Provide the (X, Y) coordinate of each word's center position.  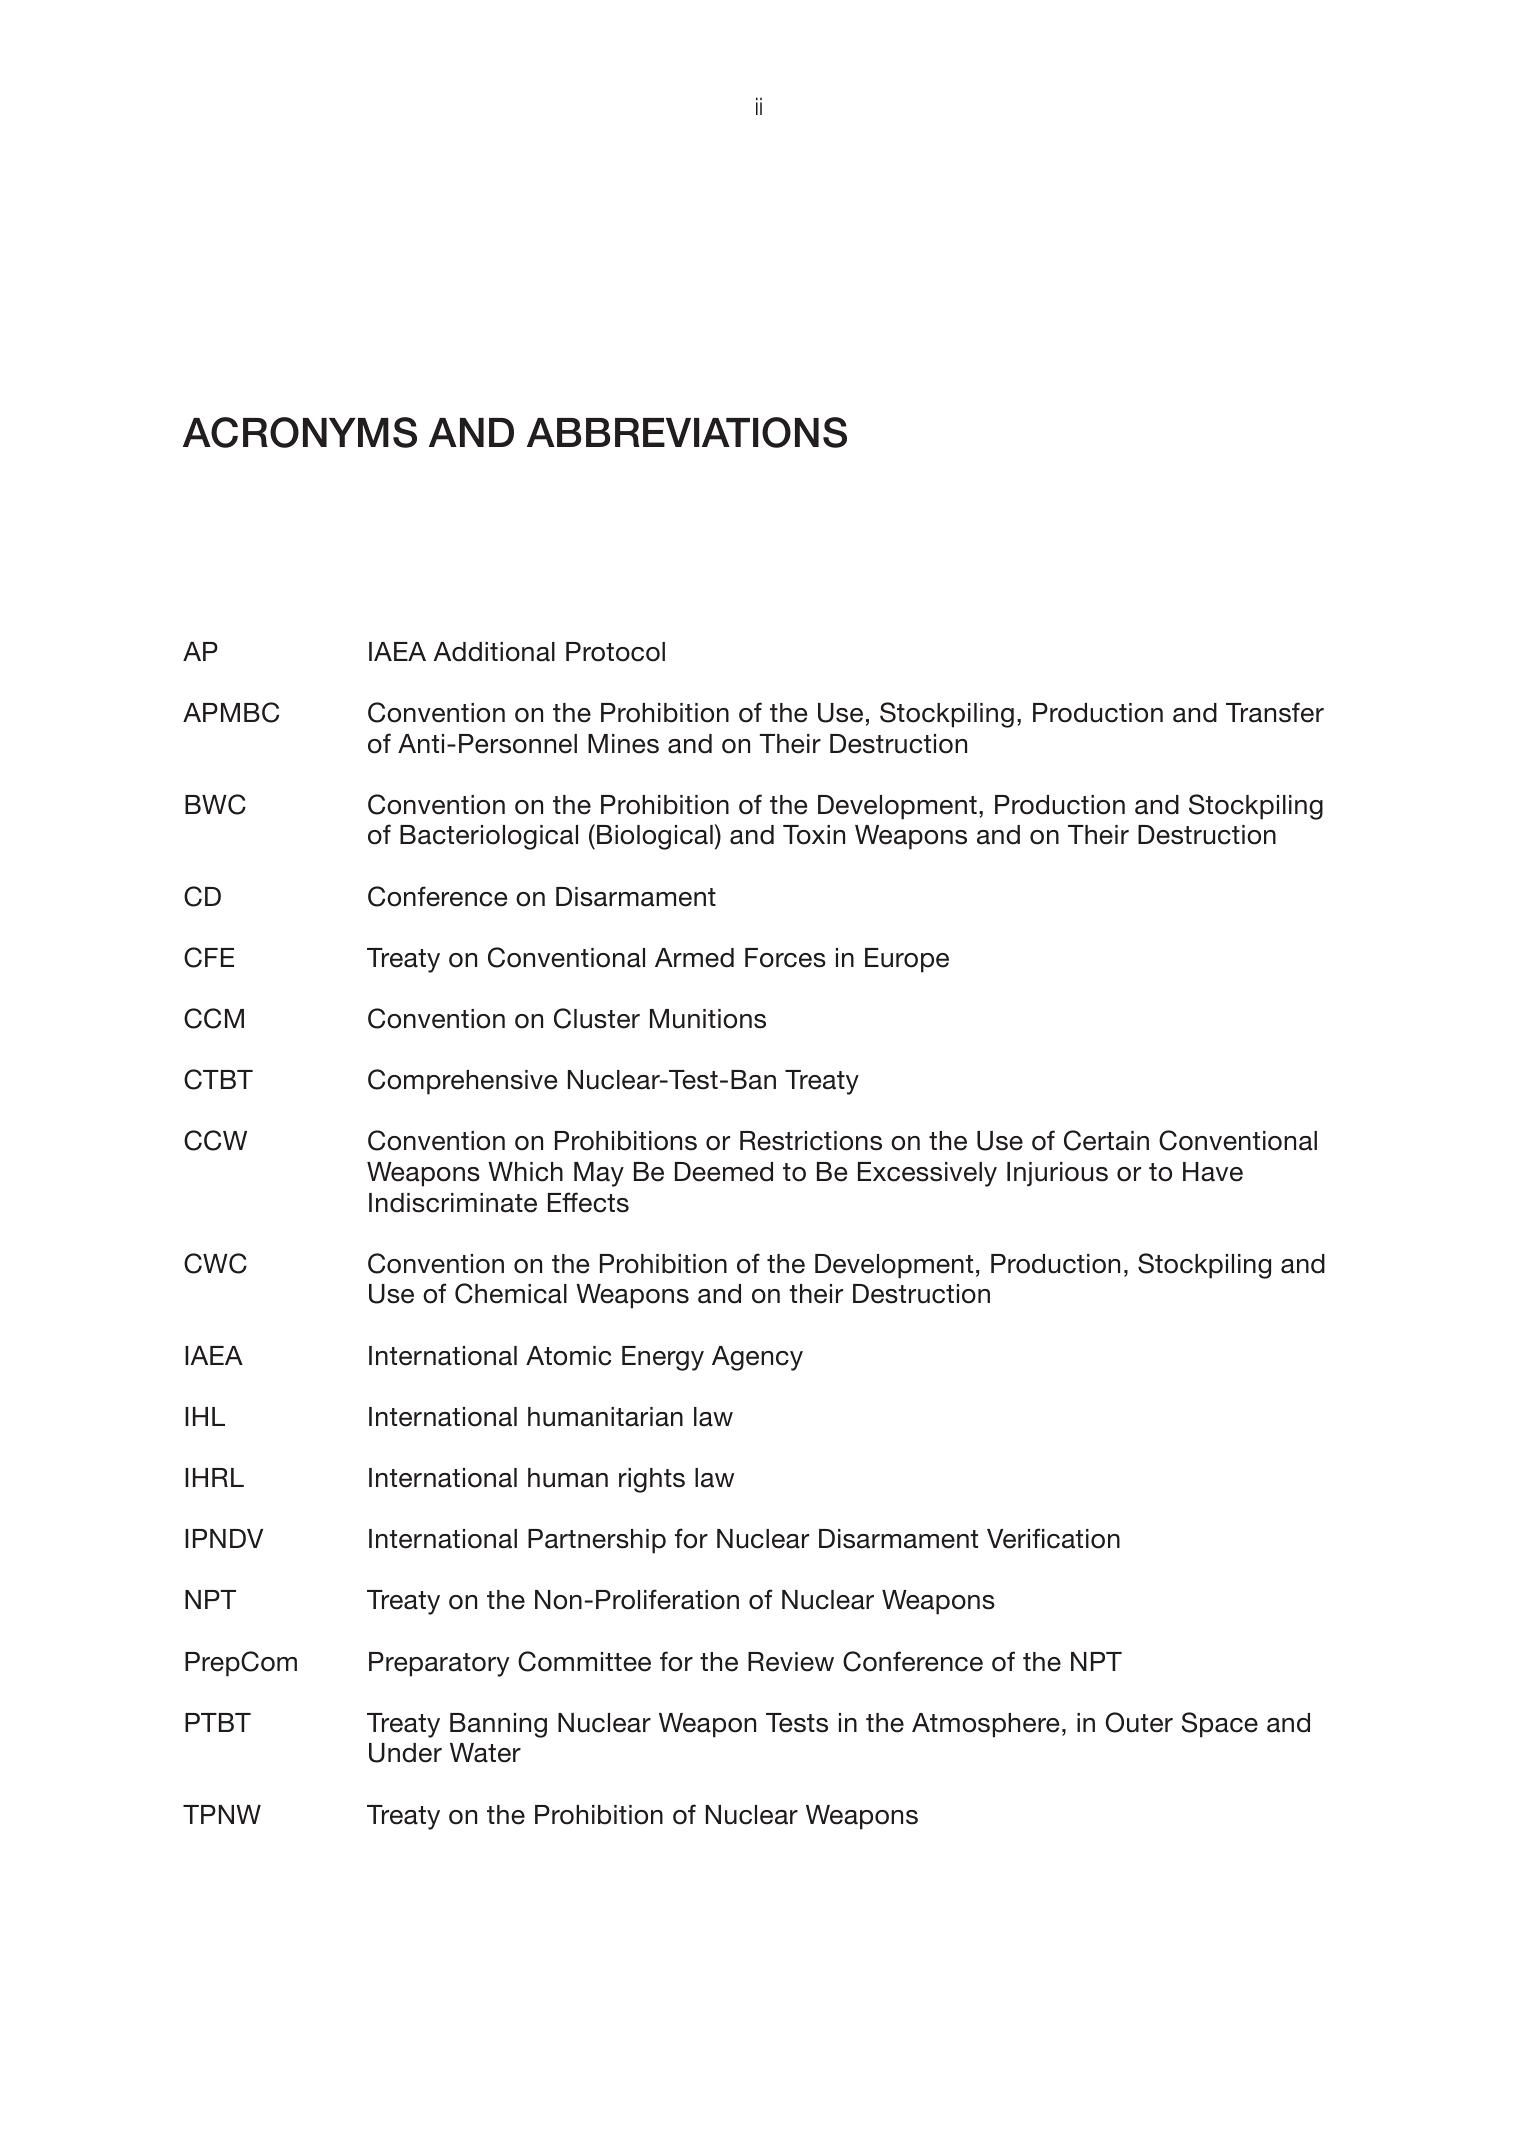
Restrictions (811, 1141)
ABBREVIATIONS (687, 432)
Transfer (1275, 712)
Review (791, 1662)
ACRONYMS (300, 432)
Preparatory (439, 1664)
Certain (1106, 1140)
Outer (1139, 1722)
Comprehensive (462, 1082)
